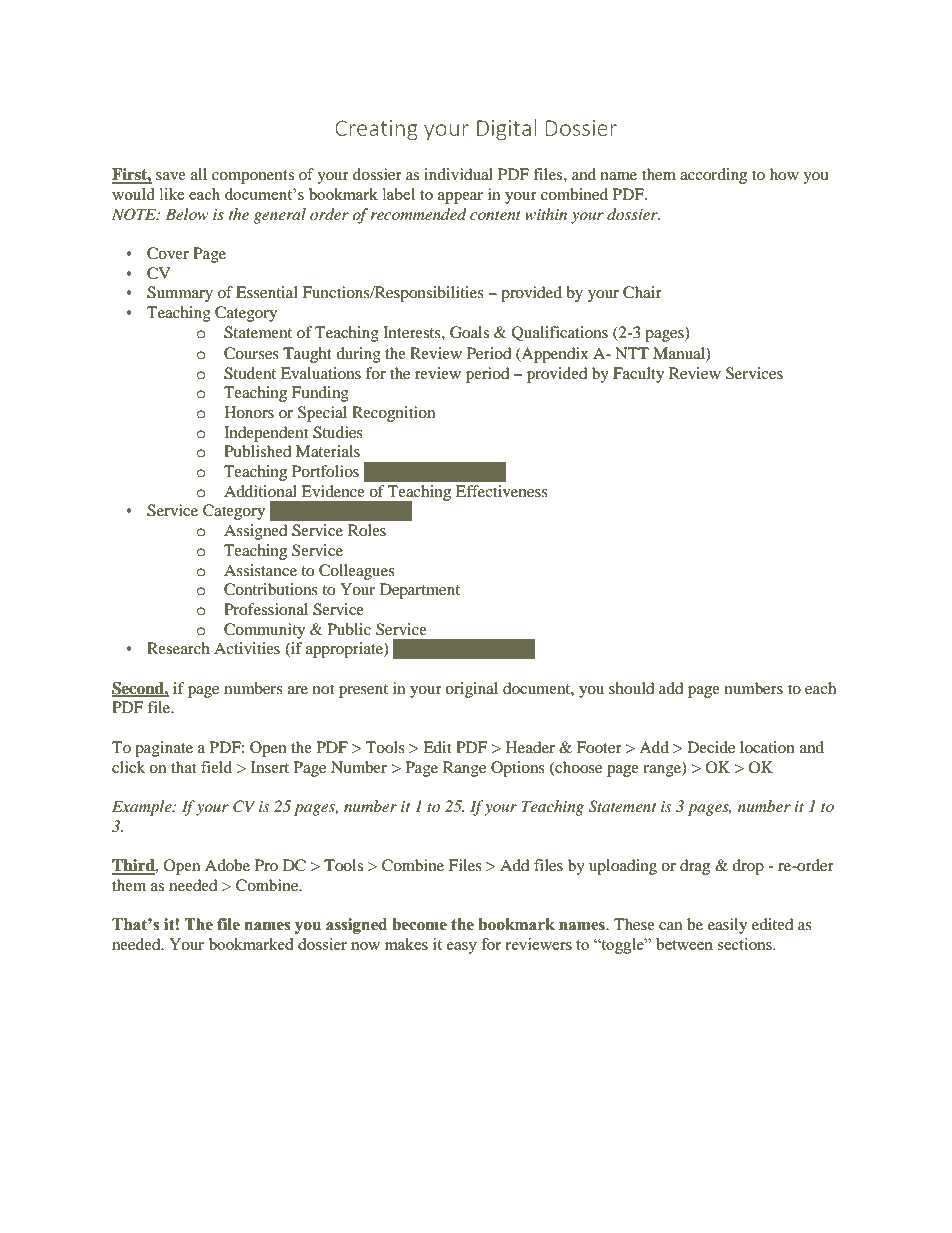 The image size is (952, 1233). What do you see at coordinates (638, 375) in the page?
I see `Faculty` at bounding box center [638, 375].
